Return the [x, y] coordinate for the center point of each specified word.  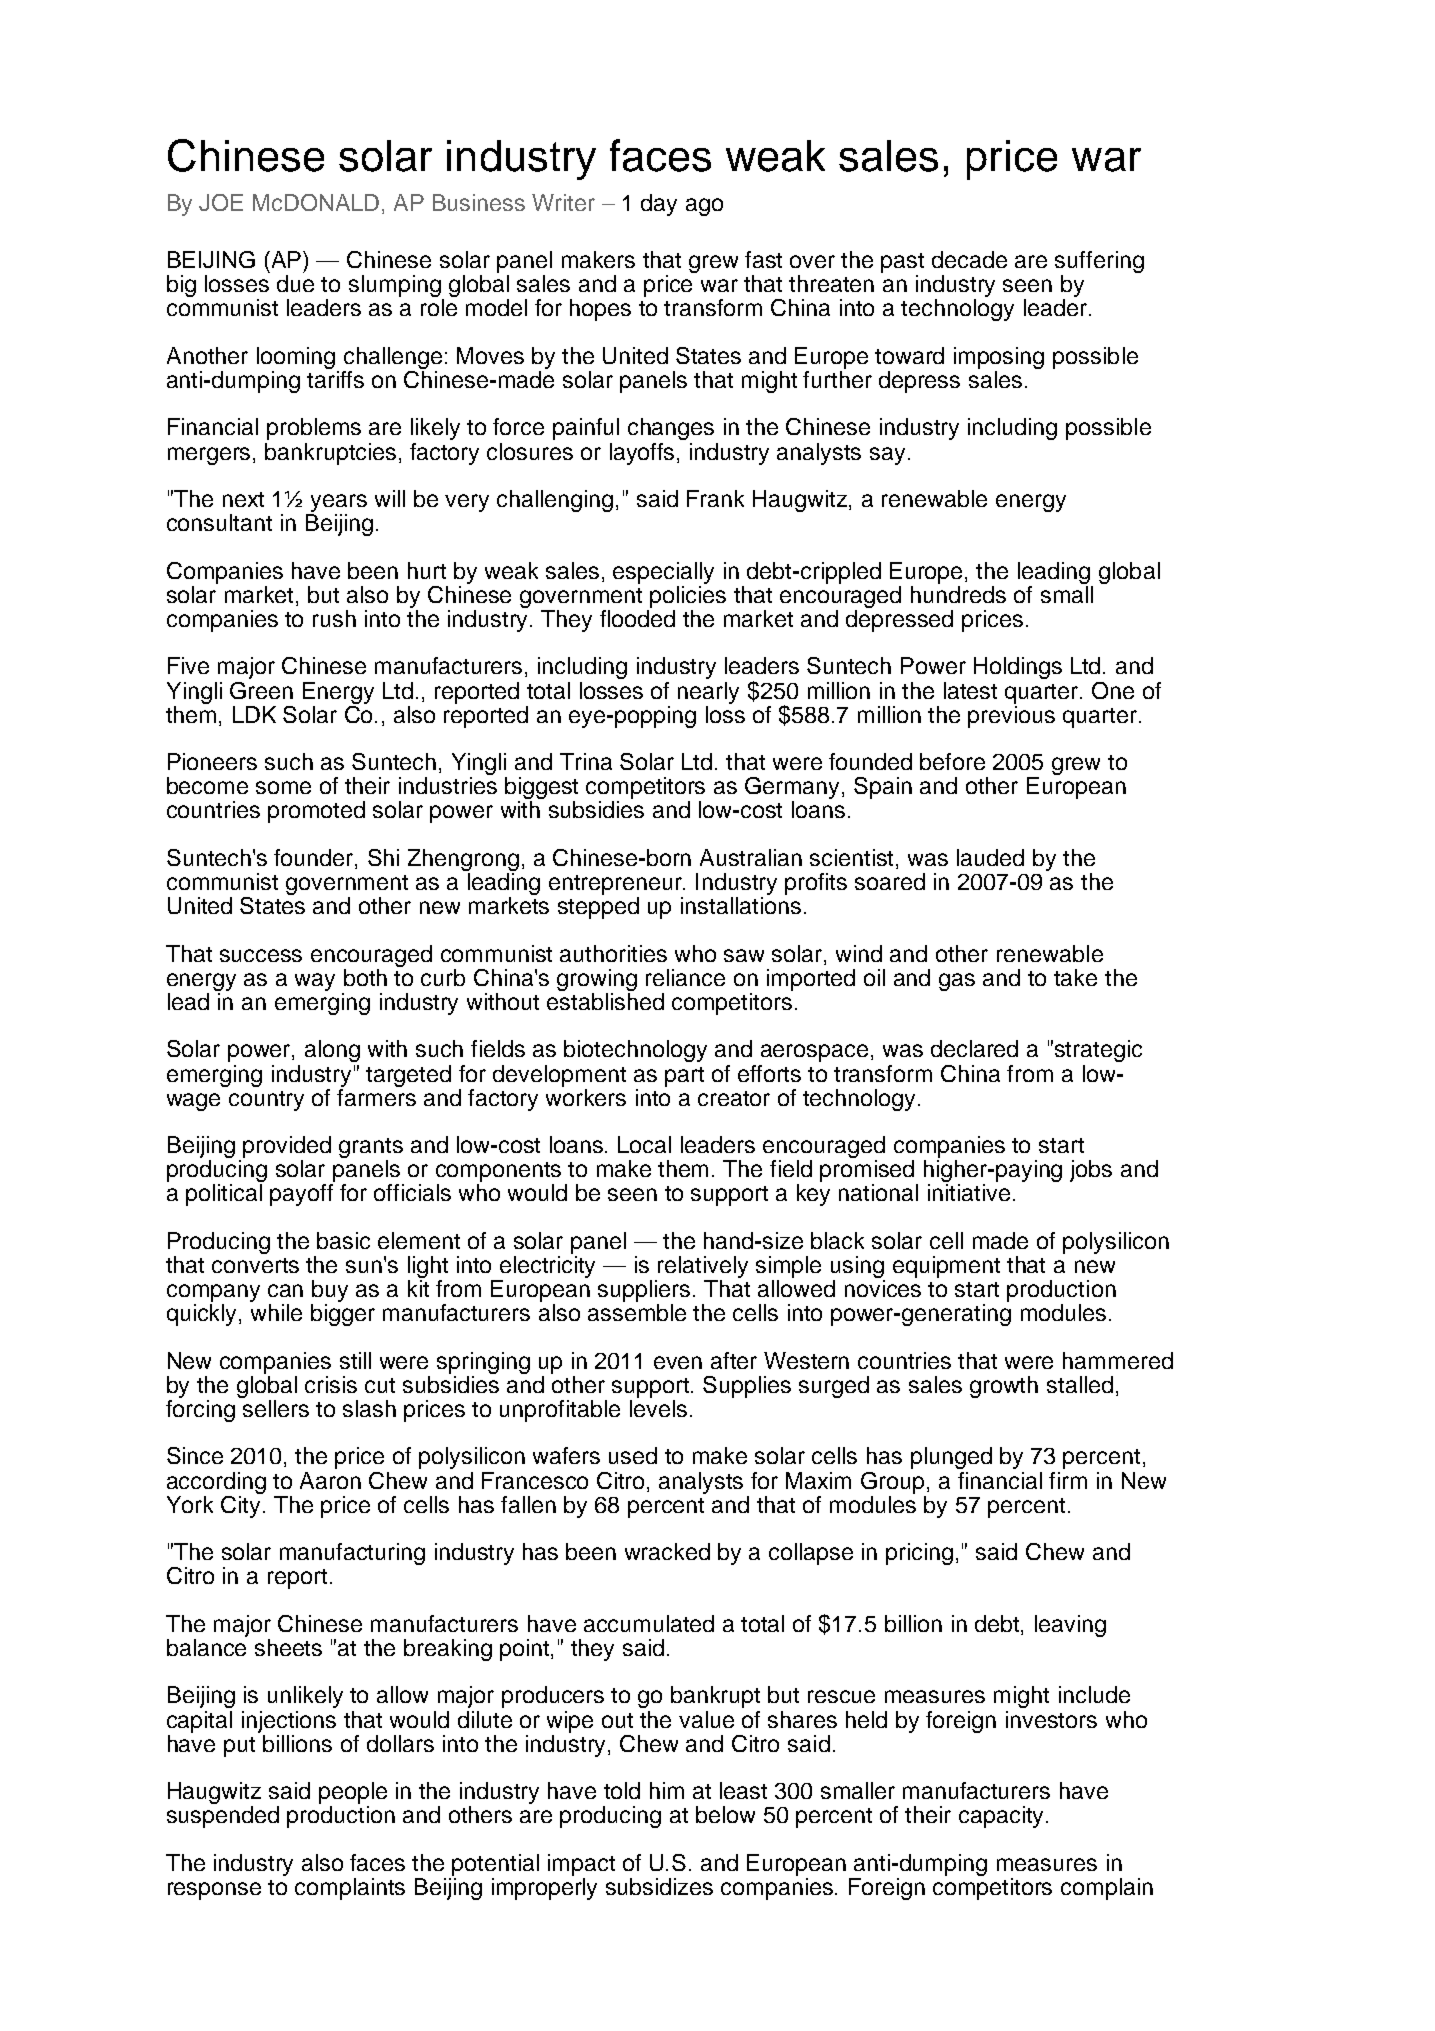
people [353, 1794]
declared [974, 1048]
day [659, 205]
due [295, 283]
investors [1051, 1719]
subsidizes [659, 1886]
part [684, 1077]
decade [969, 259]
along [332, 1051]
